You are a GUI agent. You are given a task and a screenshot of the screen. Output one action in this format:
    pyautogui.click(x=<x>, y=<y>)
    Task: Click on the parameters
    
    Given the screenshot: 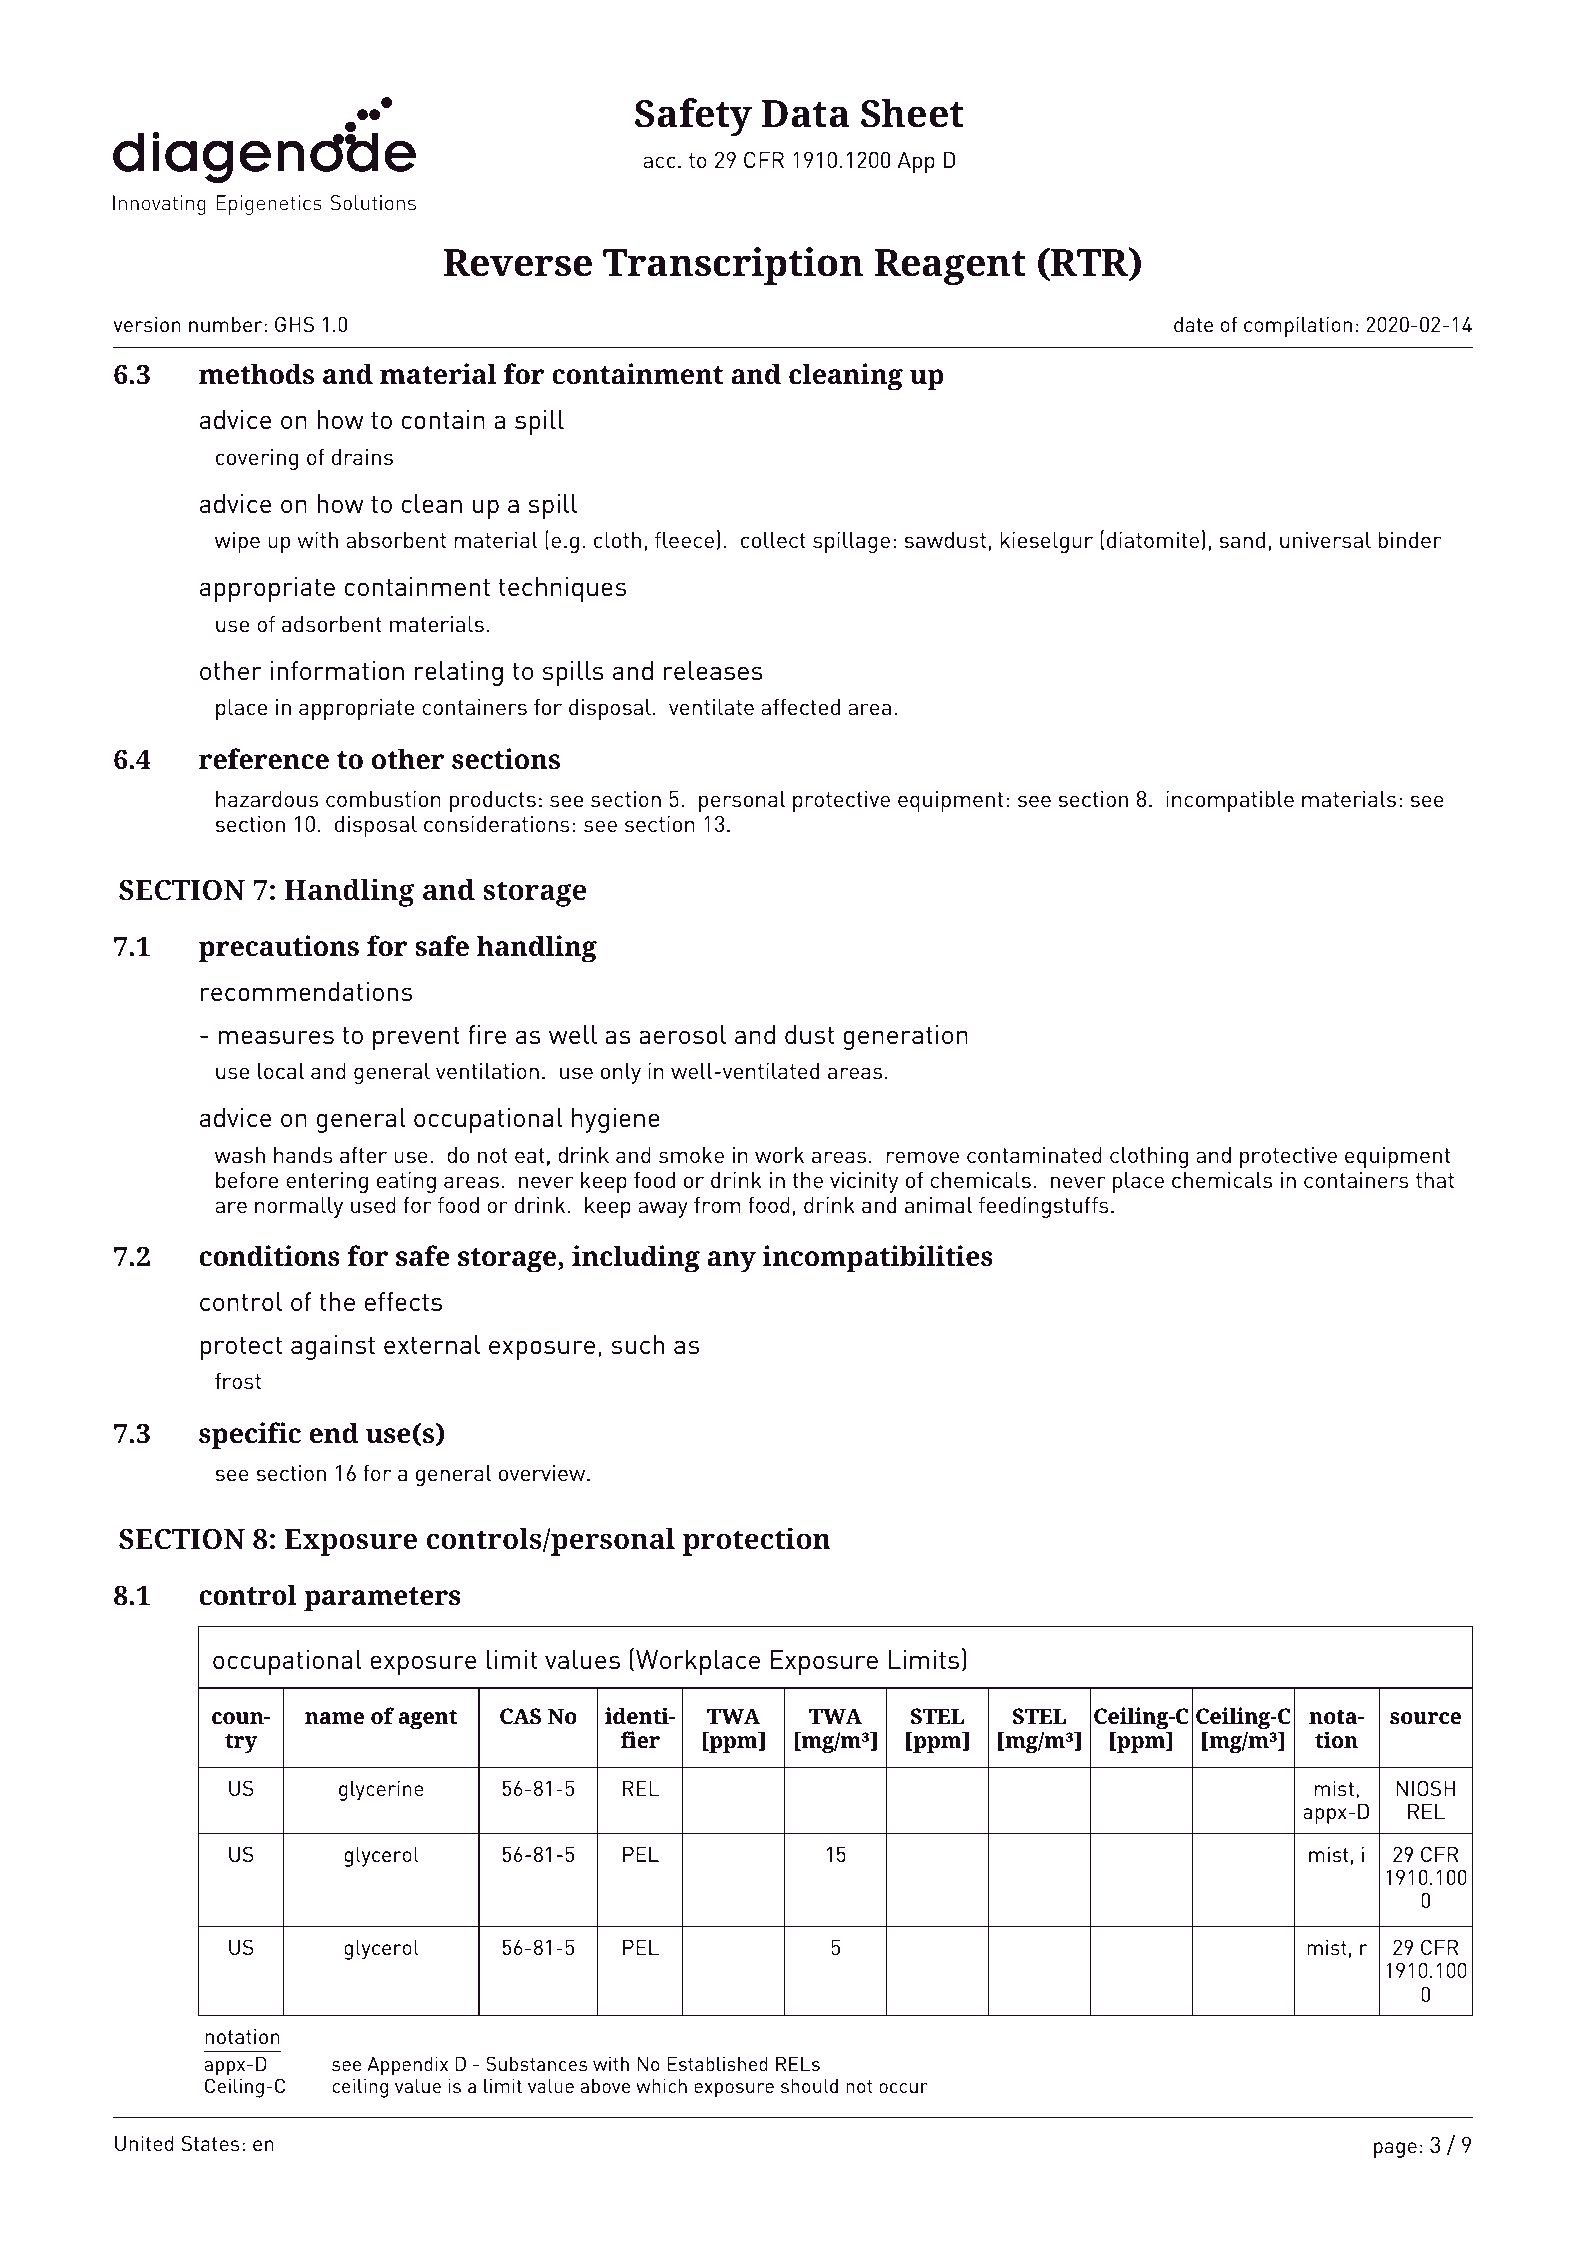 What is the action you would take?
    pyautogui.click(x=382, y=1599)
